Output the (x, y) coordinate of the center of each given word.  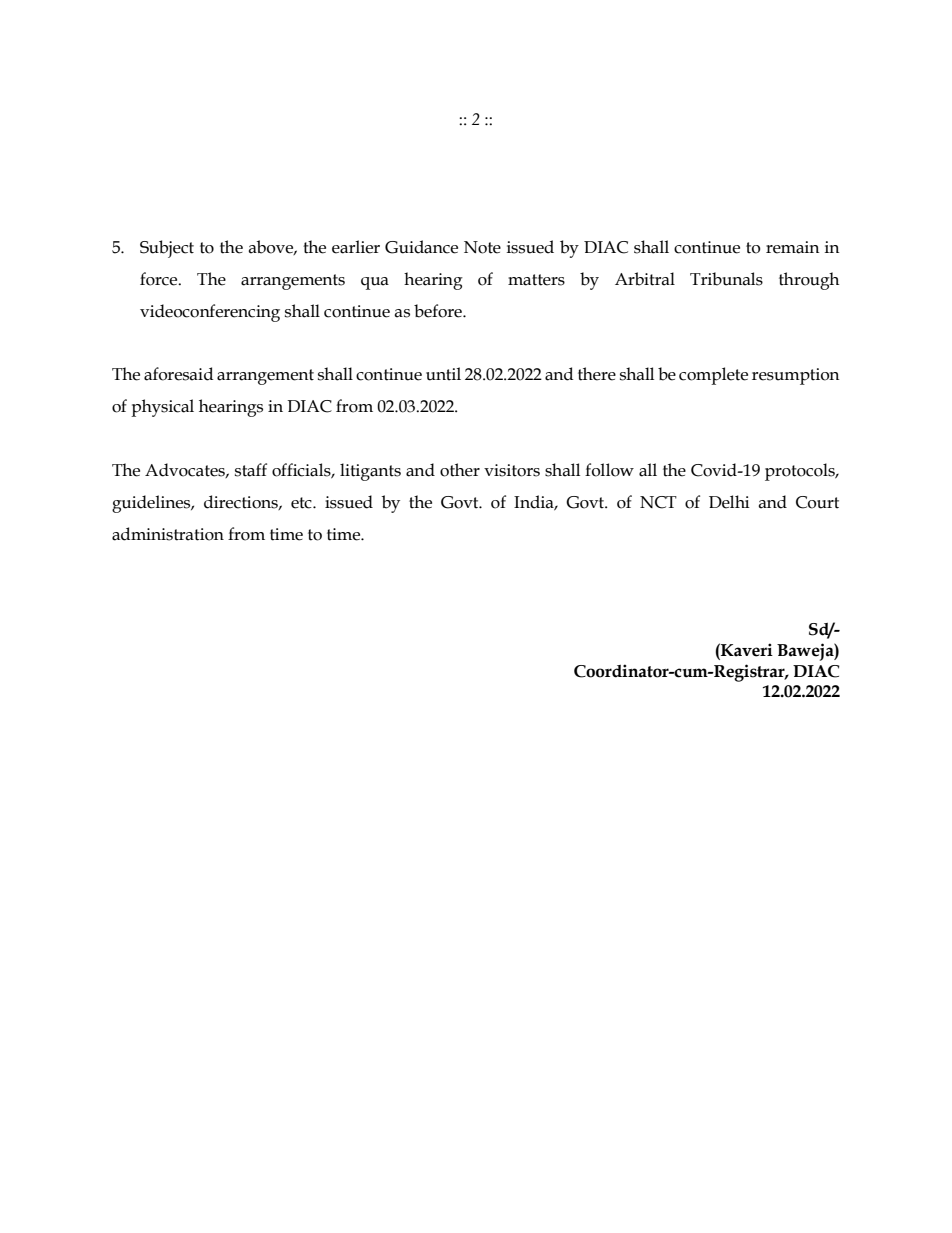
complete (713, 376)
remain (792, 247)
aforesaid (178, 374)
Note (482, 247)
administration (168, 534)
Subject (167, 249)
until (443, 374)
